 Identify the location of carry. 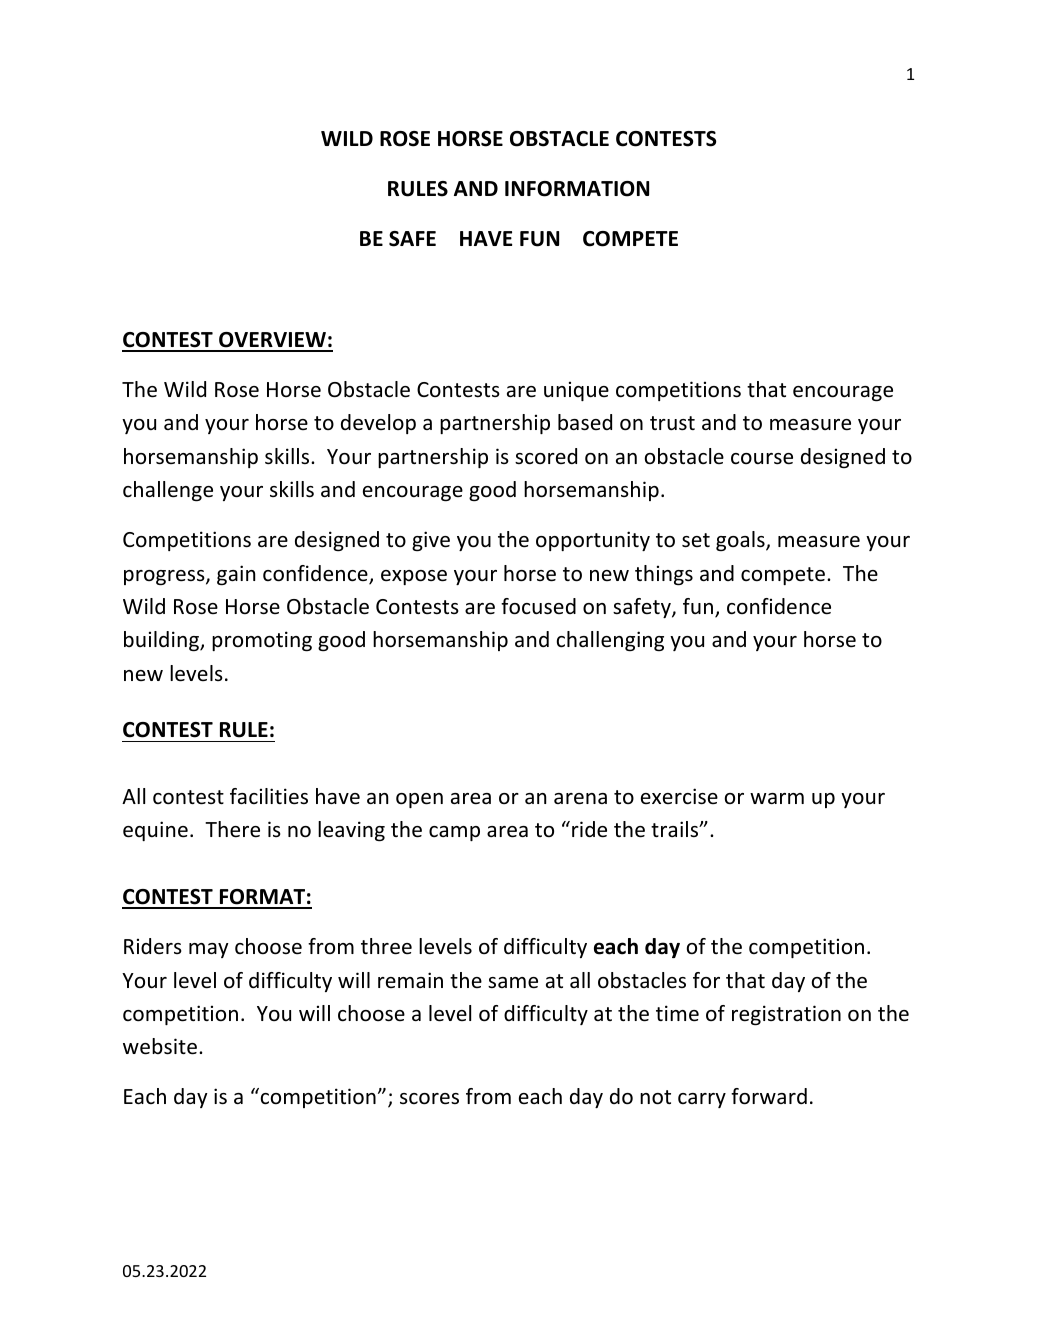
(702, 1100).
